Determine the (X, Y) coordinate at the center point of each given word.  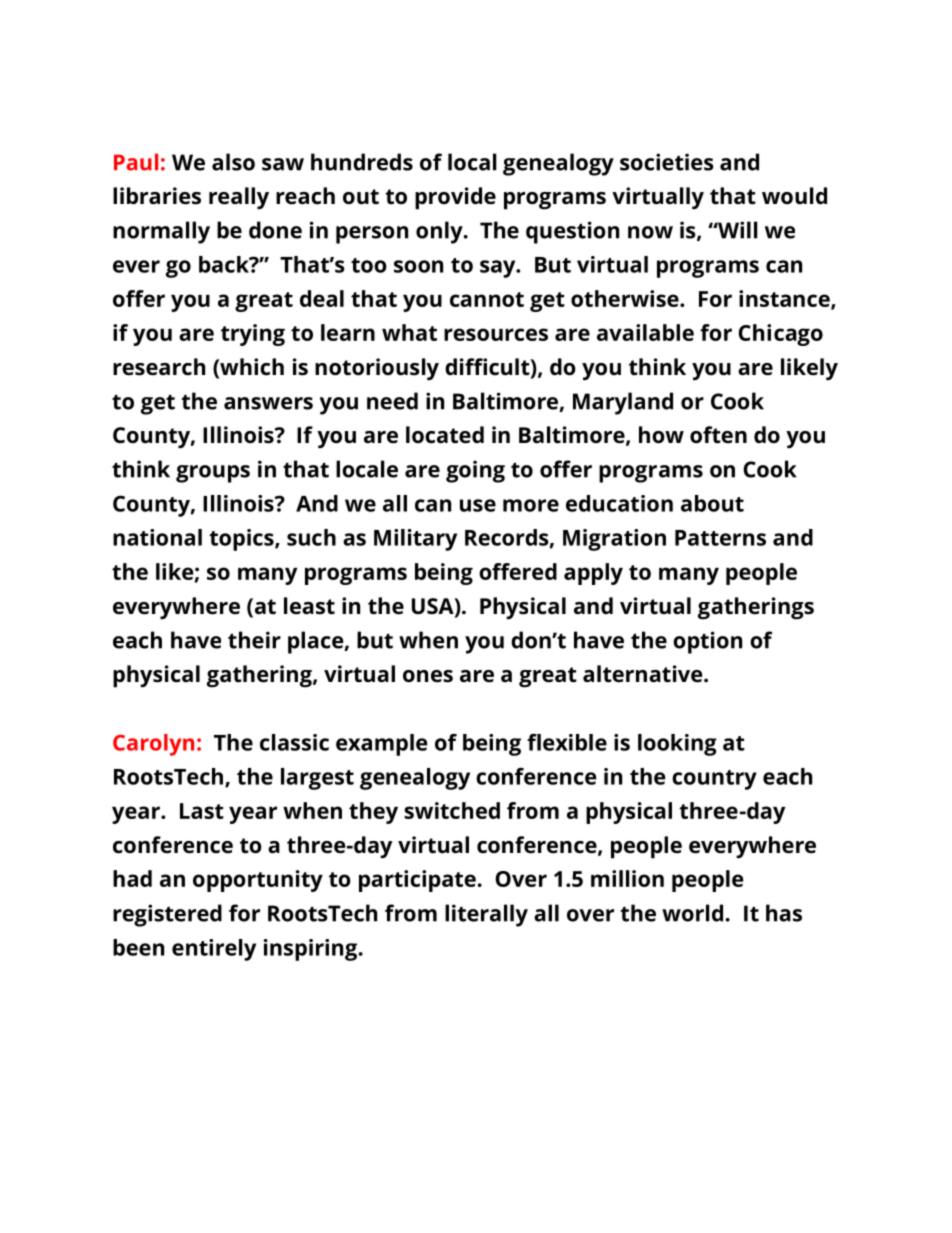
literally (486, 915)
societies (667, 162)
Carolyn (153, 745)
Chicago (780, 335)
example (381, 745)
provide (455, 198)
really (239, 198)
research (159, 367)
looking (677, 745)
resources (496, 334)
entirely (214, 950)
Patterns (720, 538)
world (692, 913)
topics (242, 540)
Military (415, 540)
